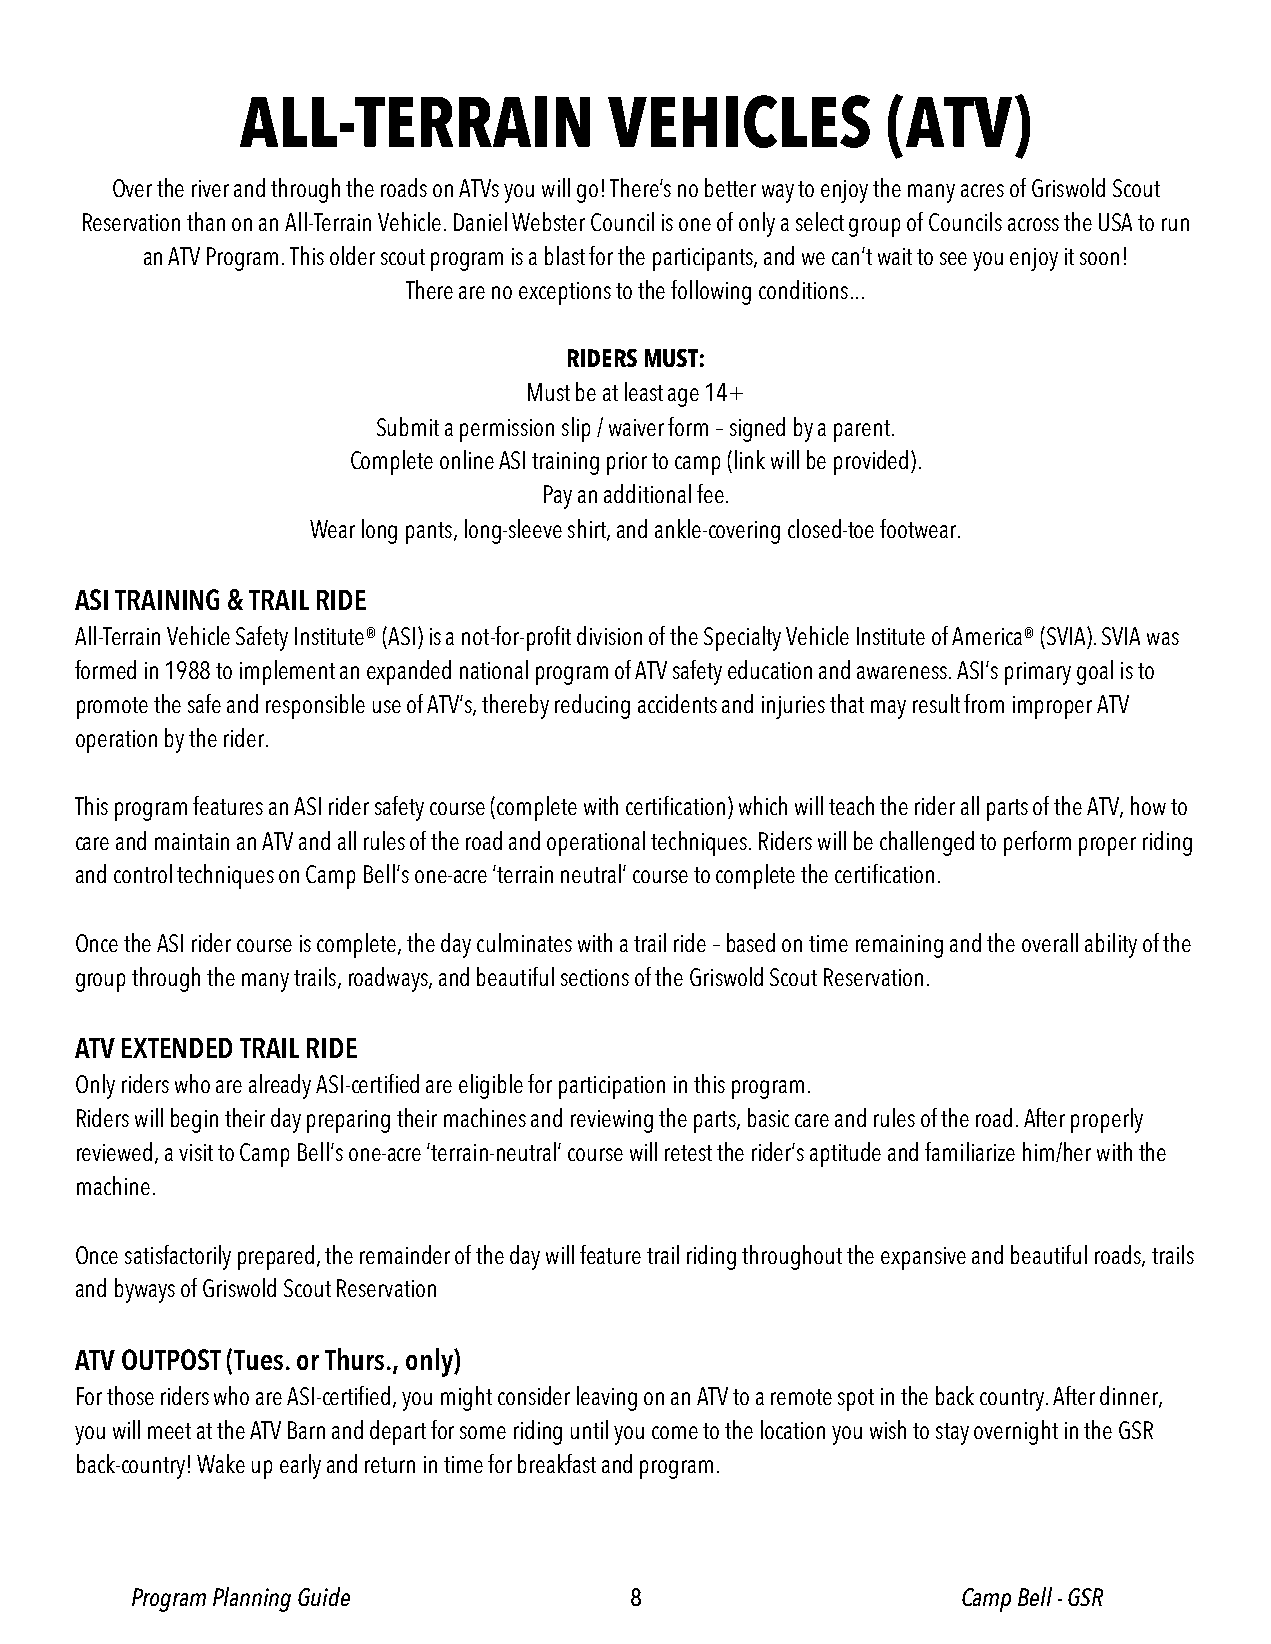 The width and height of the screenshot is (1271, 1644). I want to click on blast, so click(565, 255).
